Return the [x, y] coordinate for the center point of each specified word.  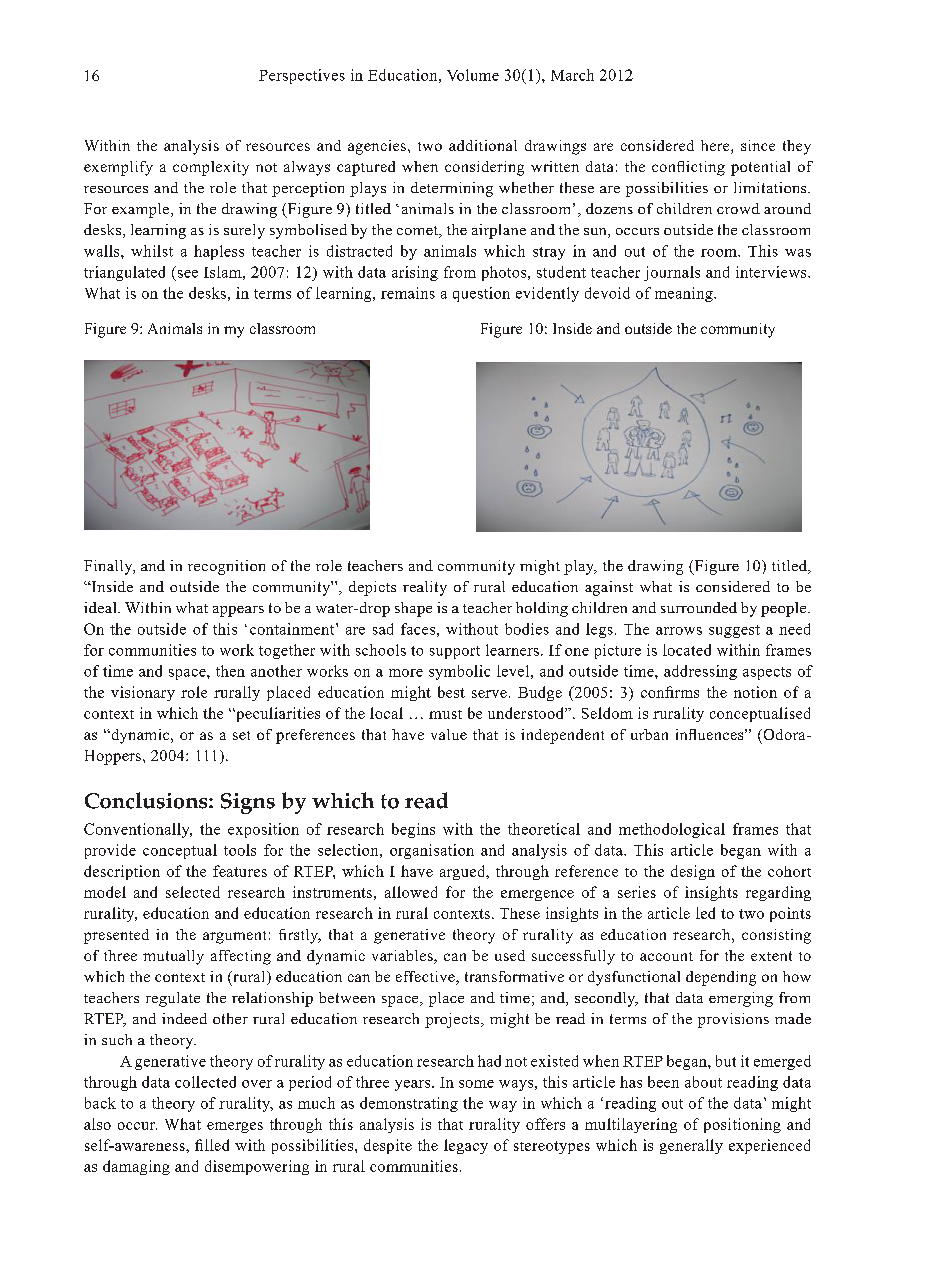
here [716, 147]
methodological [672, 830]
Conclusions [147, 800]
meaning [685, 294]
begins [413, 830]
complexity [211, 168]
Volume [473, 75]
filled [212, 1145]
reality [425, 588]
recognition [226, 567]
